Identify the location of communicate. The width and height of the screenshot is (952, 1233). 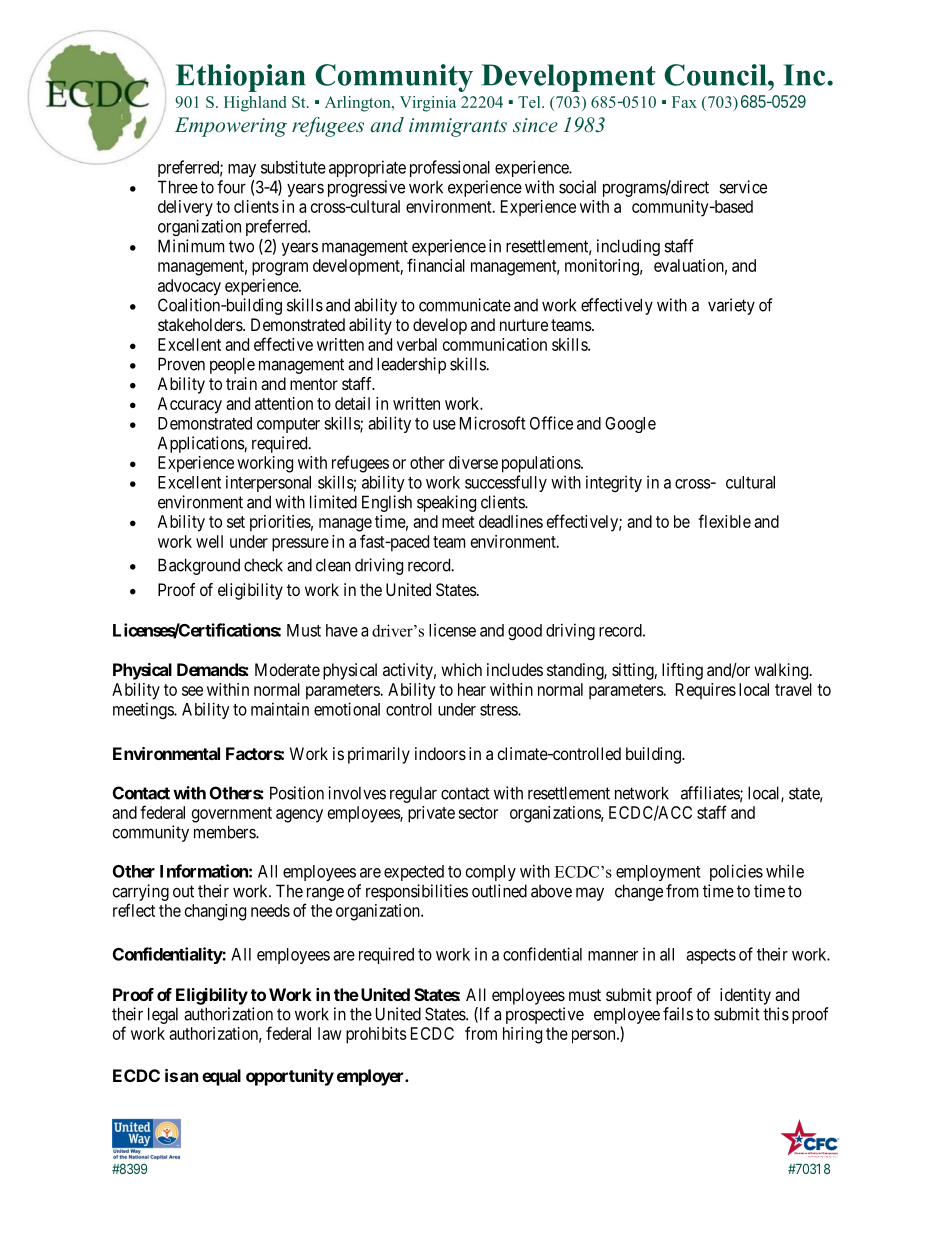
(465, 305).
